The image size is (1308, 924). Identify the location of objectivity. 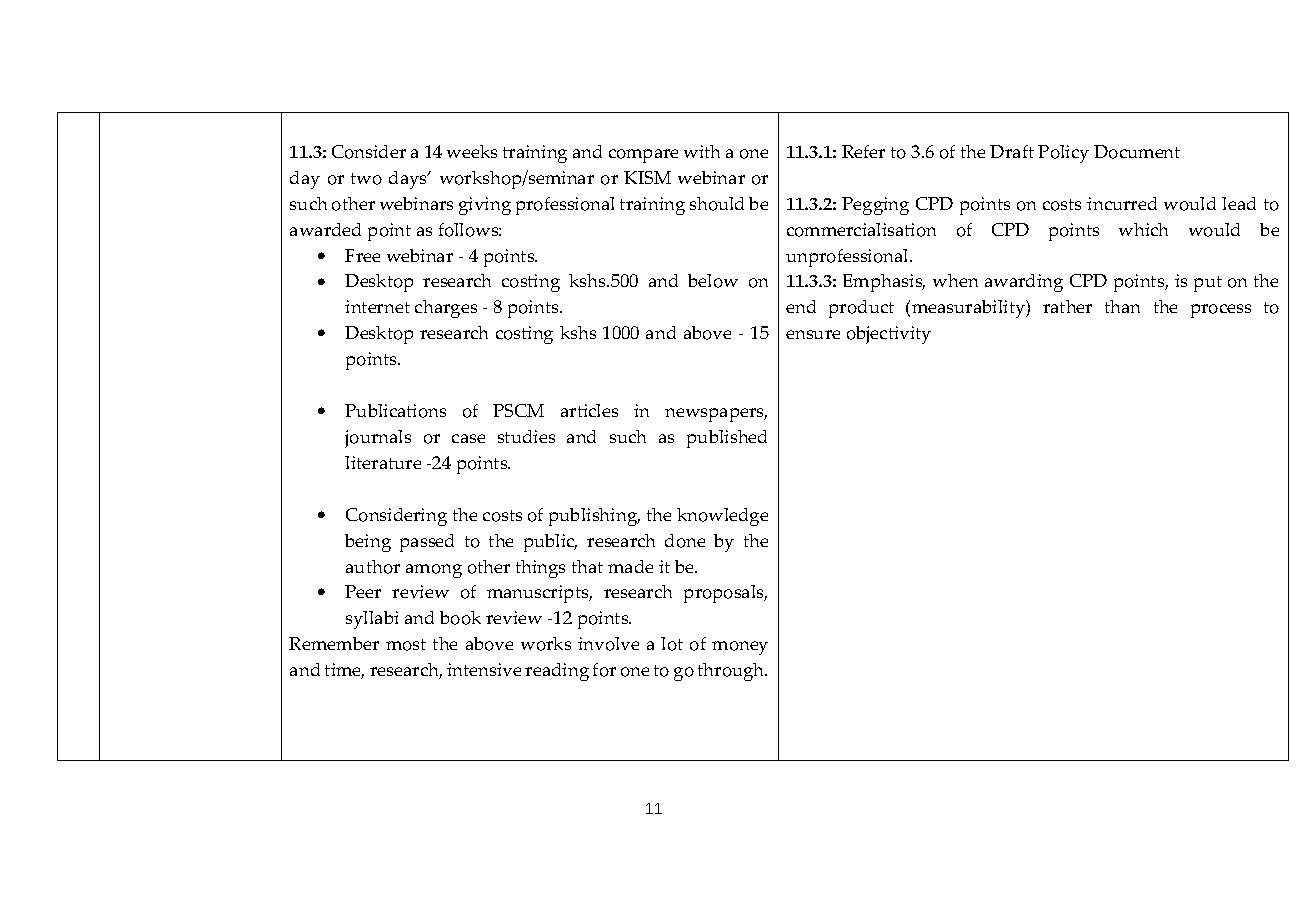
(889, 335).
